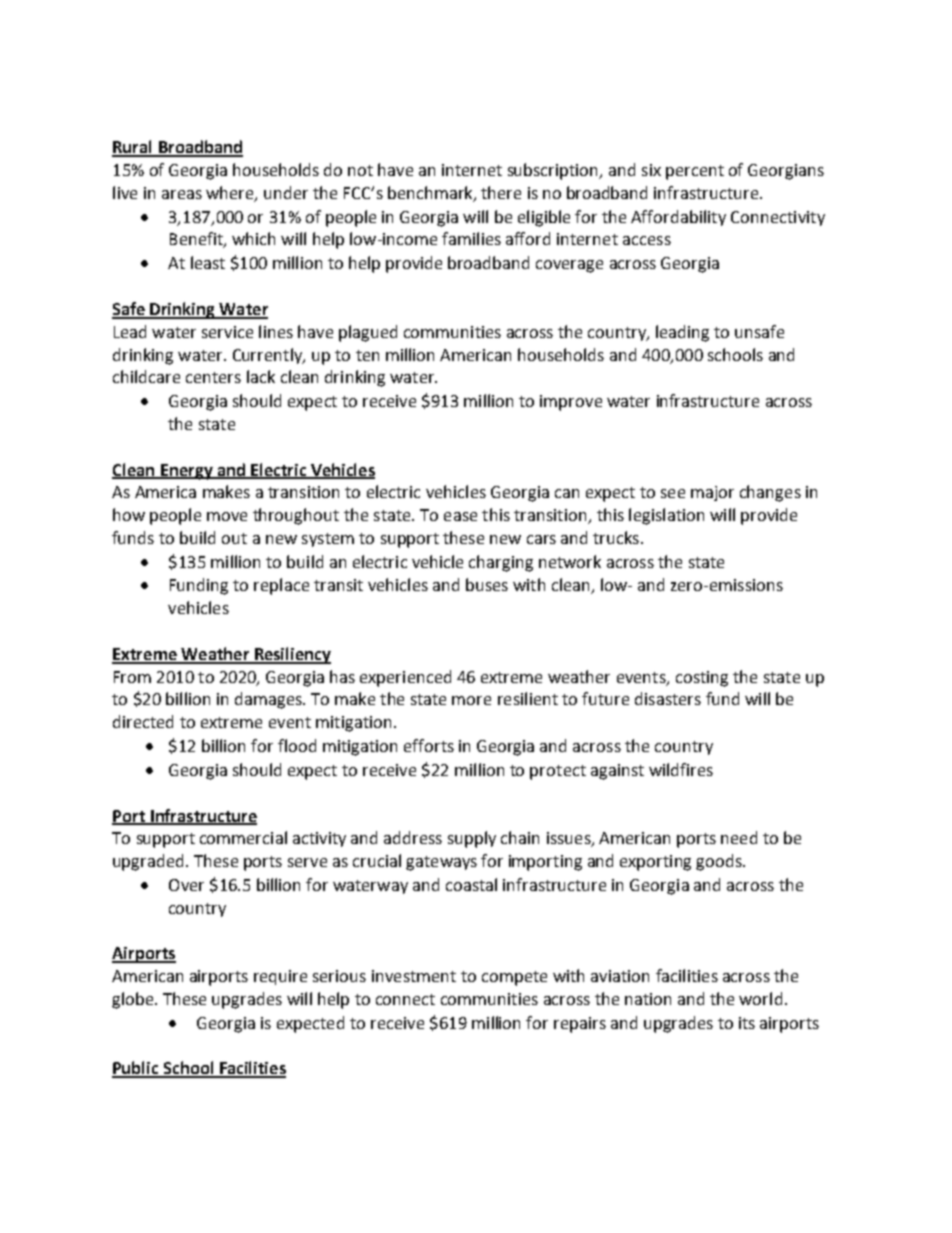 This screenshot has height=1233, width=952. What do you see at coordinates (712, 493) in the screenshot?
I see `major` at bounding box center [712, 493].
